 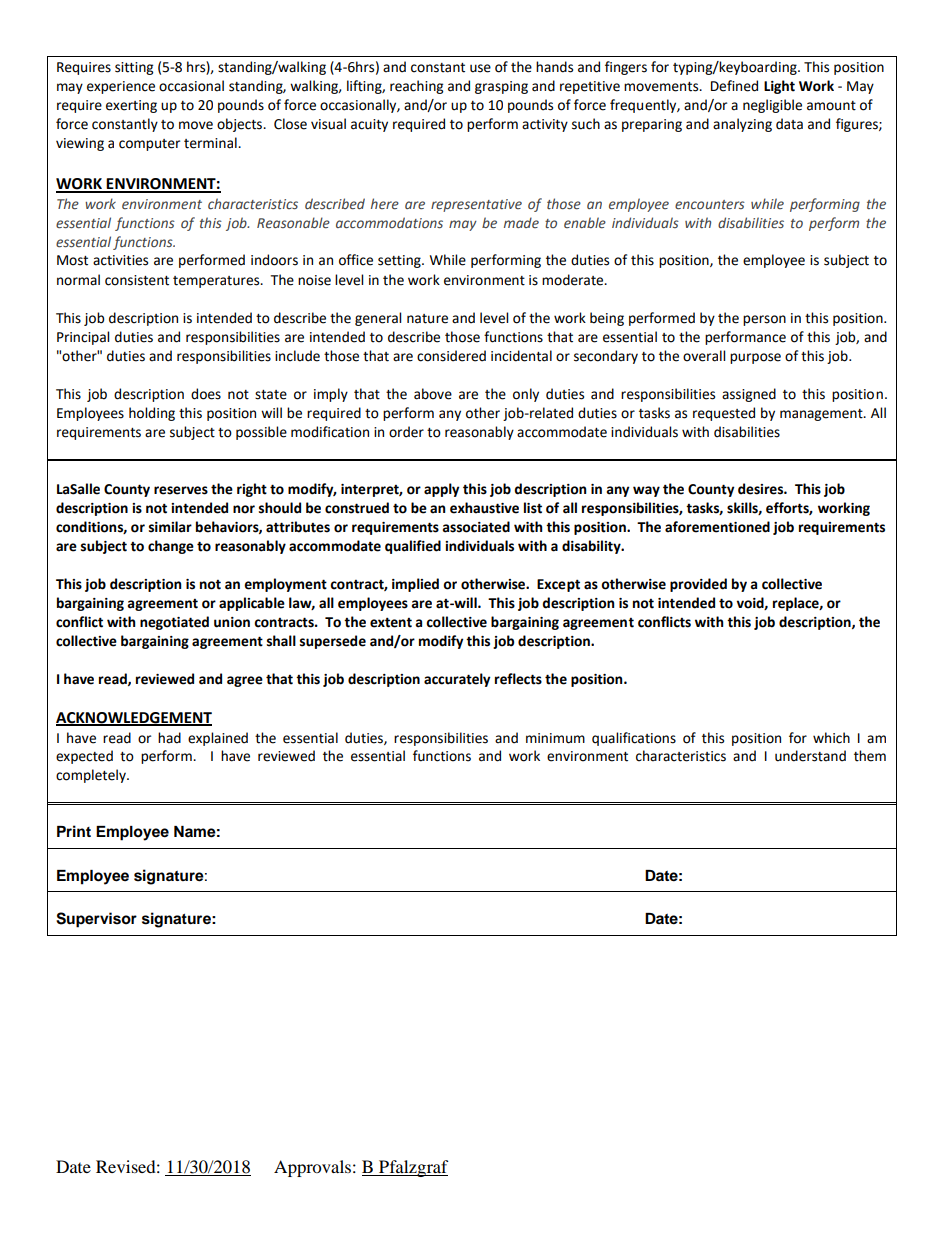 What do you see at coordinates (206, 394) in the screenshot?
I see `does` at bounding box center [206, 394].
